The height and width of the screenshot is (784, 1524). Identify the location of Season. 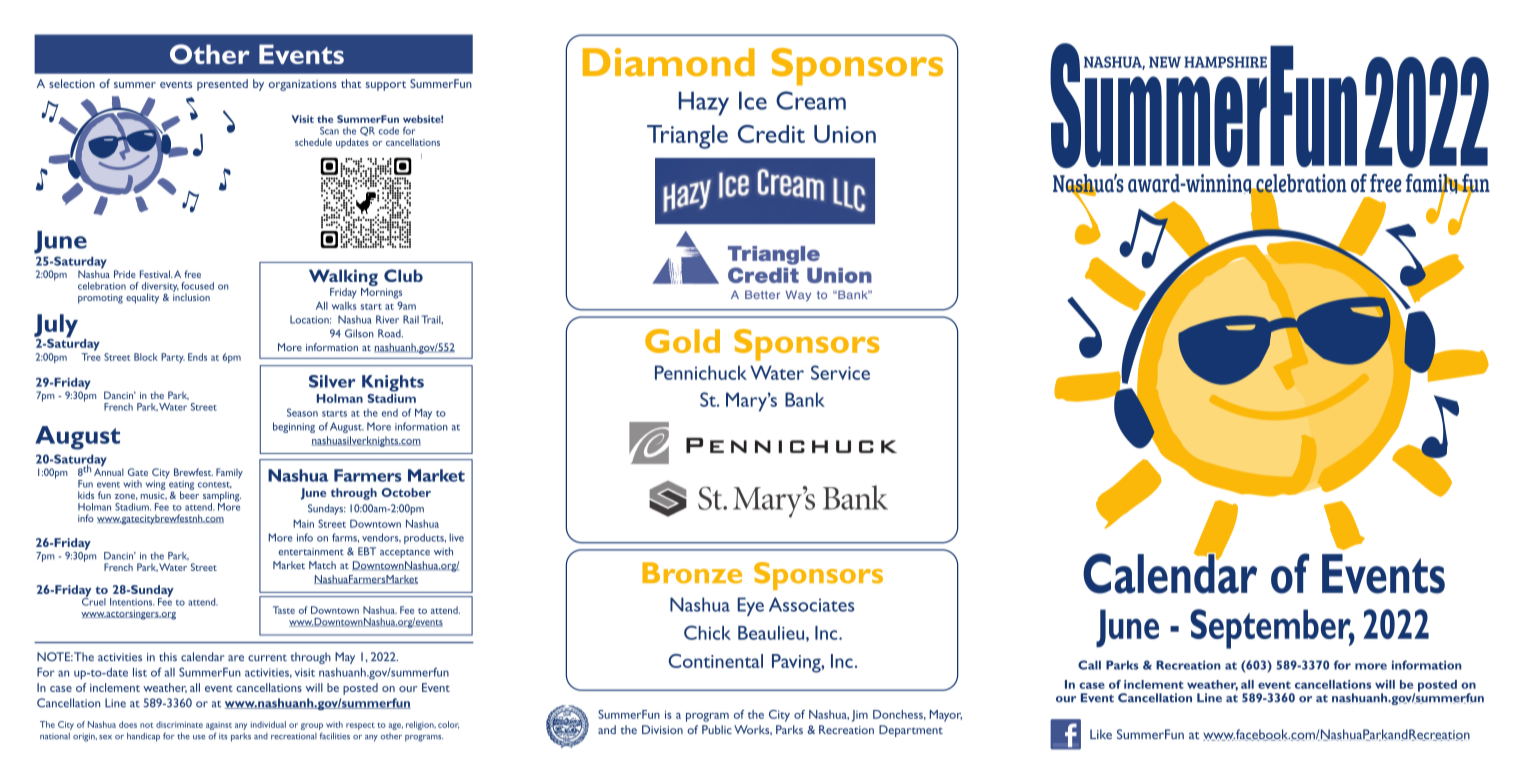
(302, 412).
